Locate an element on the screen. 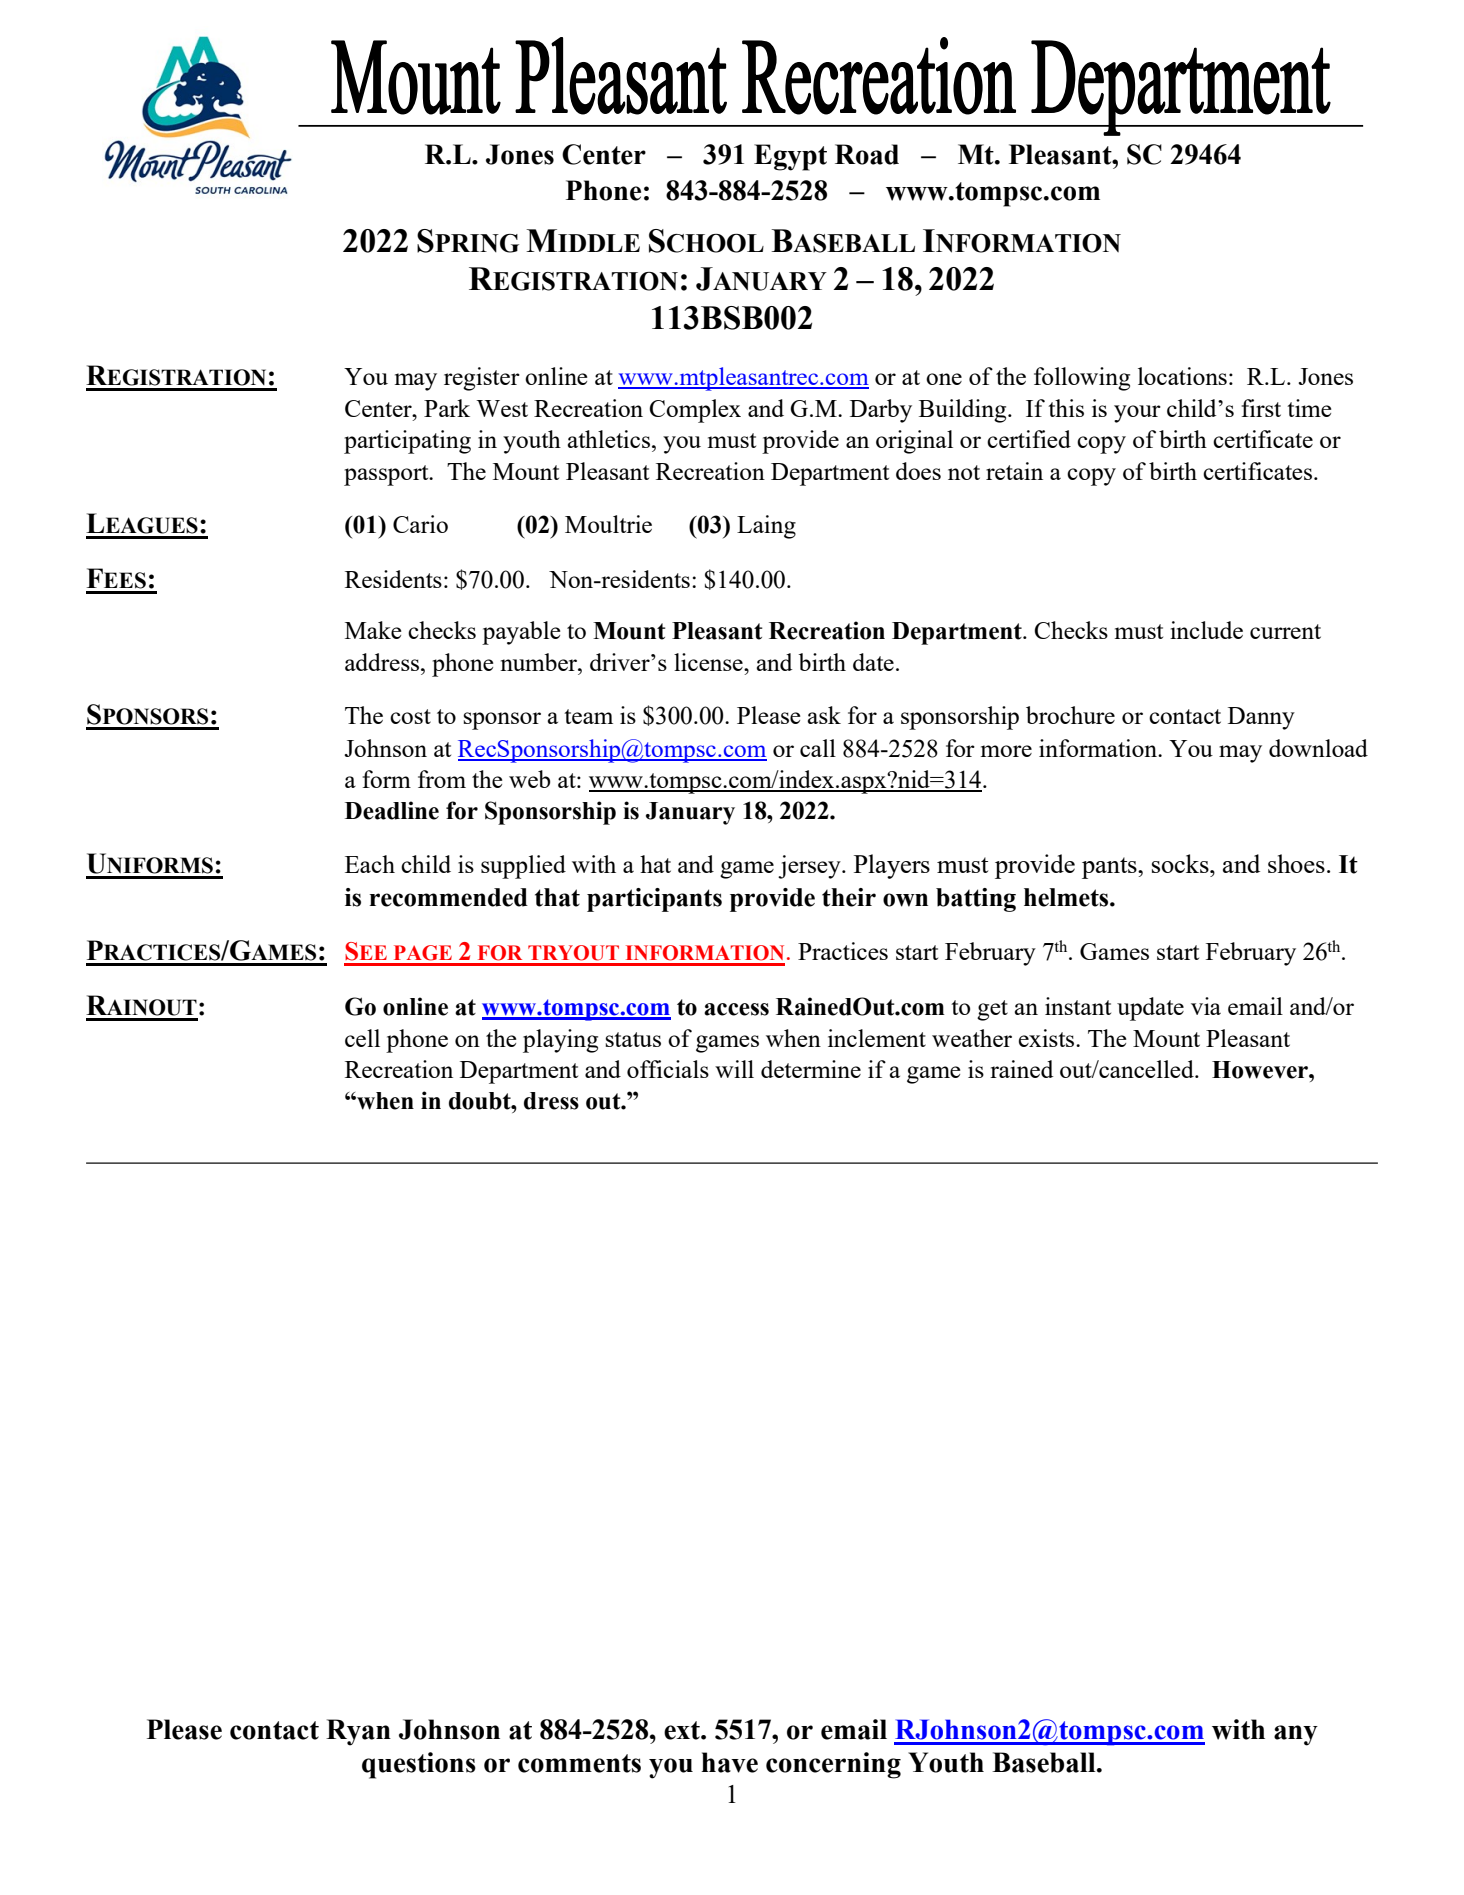 This screenshot has width=1464, height=1895. concerning is located at coordinates (833, 1765).
